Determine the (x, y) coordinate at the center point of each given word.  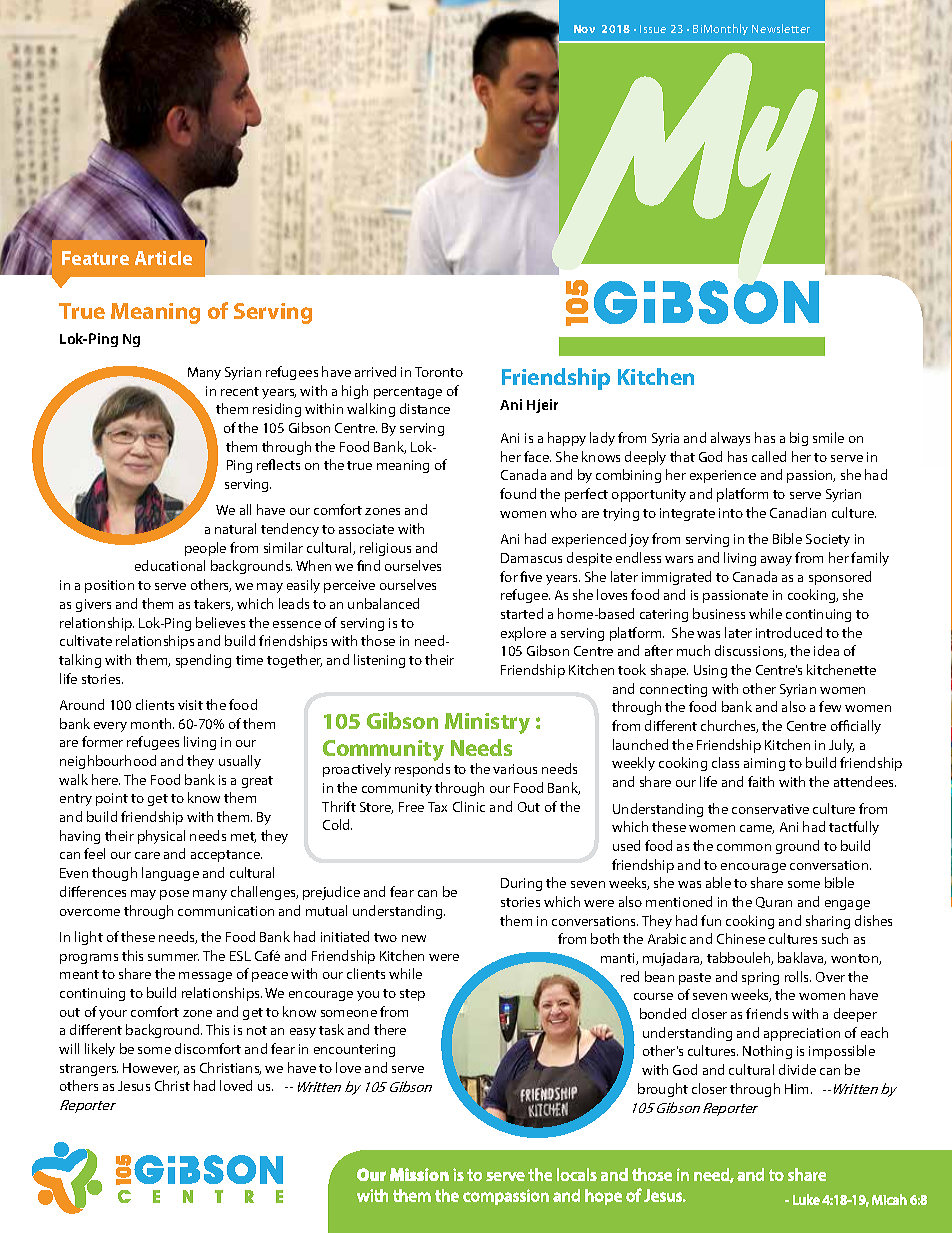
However (151, 1069)
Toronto (439, 372)
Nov (584, 29)
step (412, 995)
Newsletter (781, 28)
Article (163, 258)
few (830, 706)
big (799, 439)
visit (190, 705)
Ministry (487, 723)
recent (240, 391)
